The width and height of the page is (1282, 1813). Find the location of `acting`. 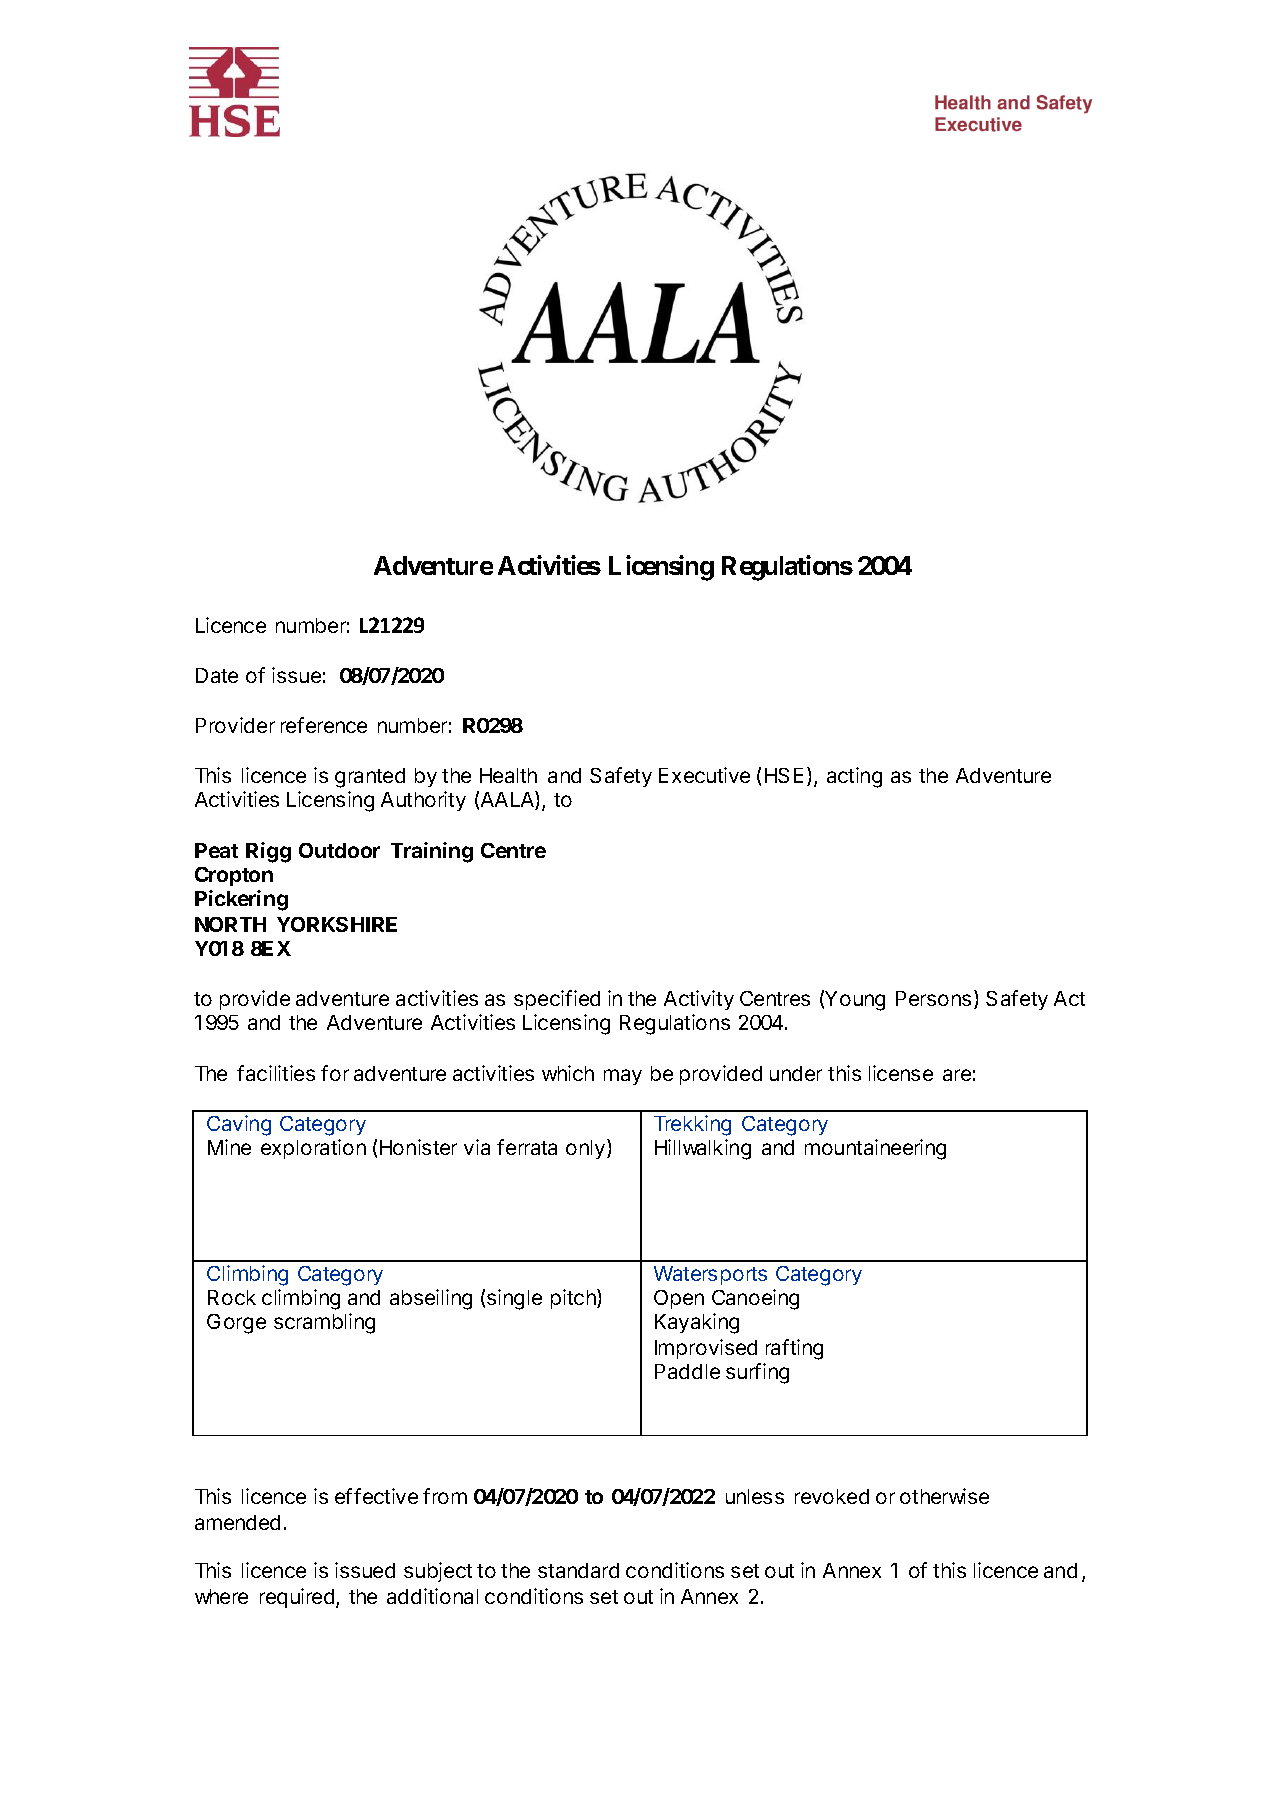

acting is located at coordinates (854, 777).
